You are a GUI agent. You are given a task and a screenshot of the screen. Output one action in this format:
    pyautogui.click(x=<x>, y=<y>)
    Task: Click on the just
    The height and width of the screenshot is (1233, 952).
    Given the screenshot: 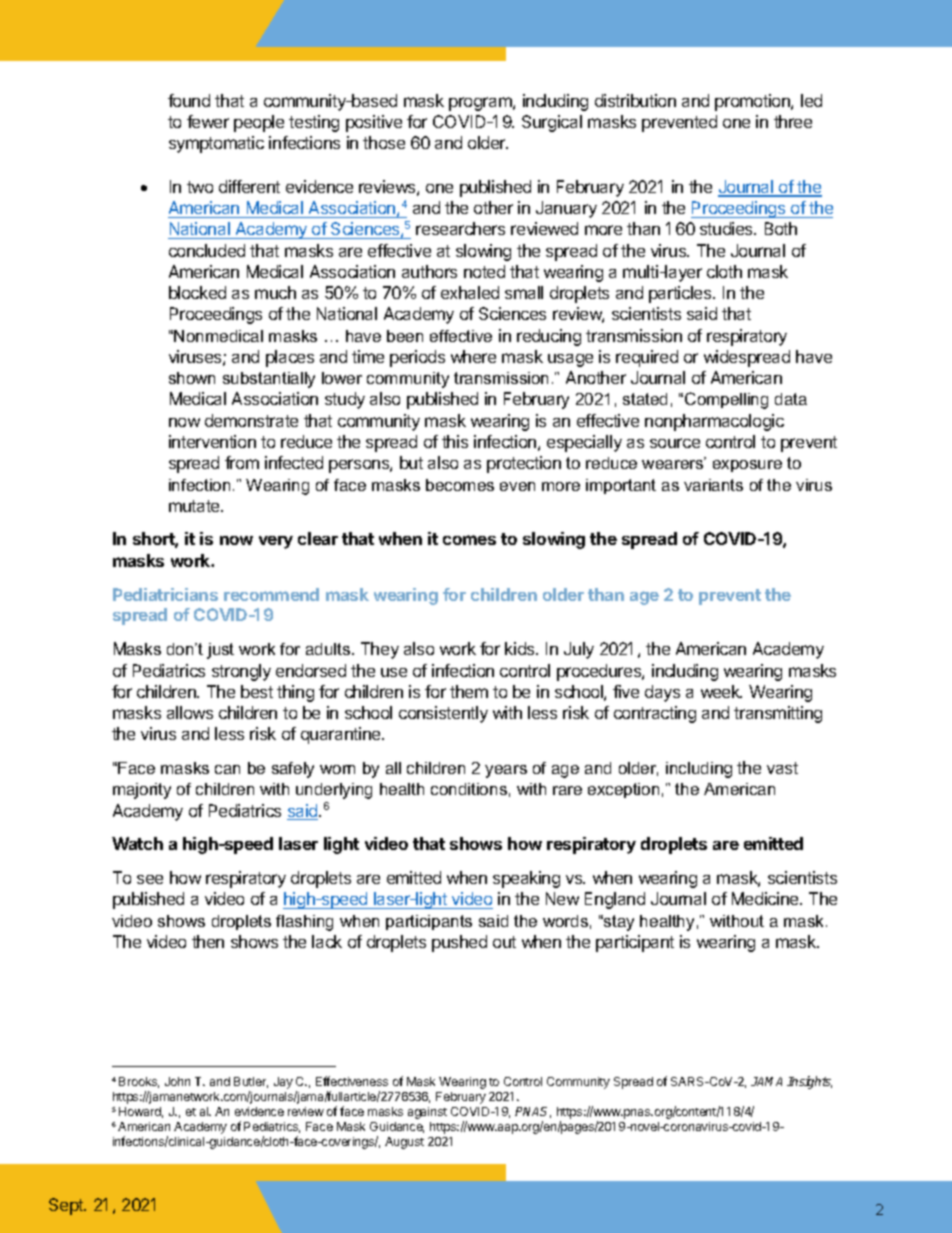 What is the action you would take?
    pyautogui.click(x=220, y=651)
